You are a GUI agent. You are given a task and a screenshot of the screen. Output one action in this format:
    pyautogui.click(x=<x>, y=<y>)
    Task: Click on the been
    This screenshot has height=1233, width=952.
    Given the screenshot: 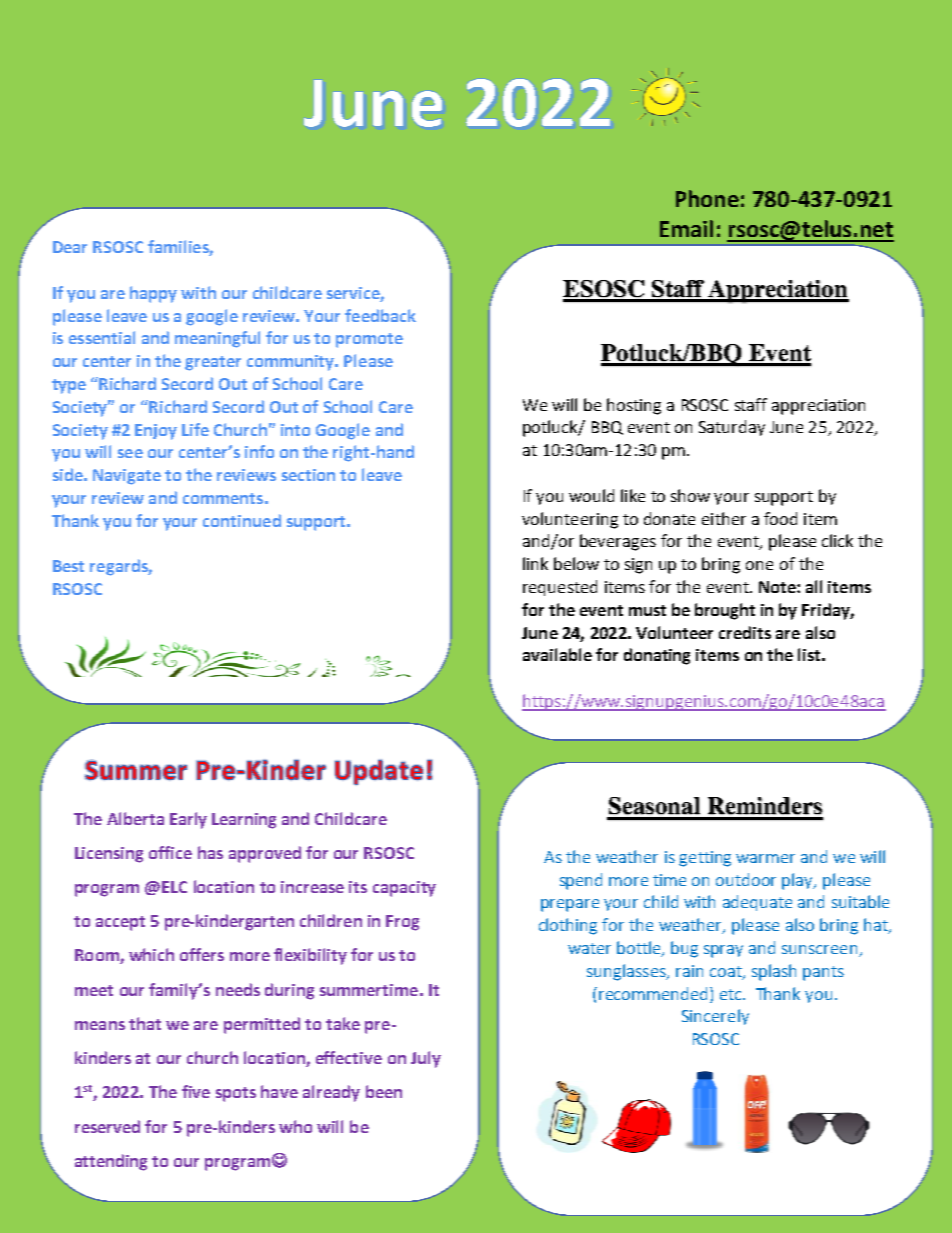 What is the action you would take?
    pyautogui.click(x=384, y=1091)
